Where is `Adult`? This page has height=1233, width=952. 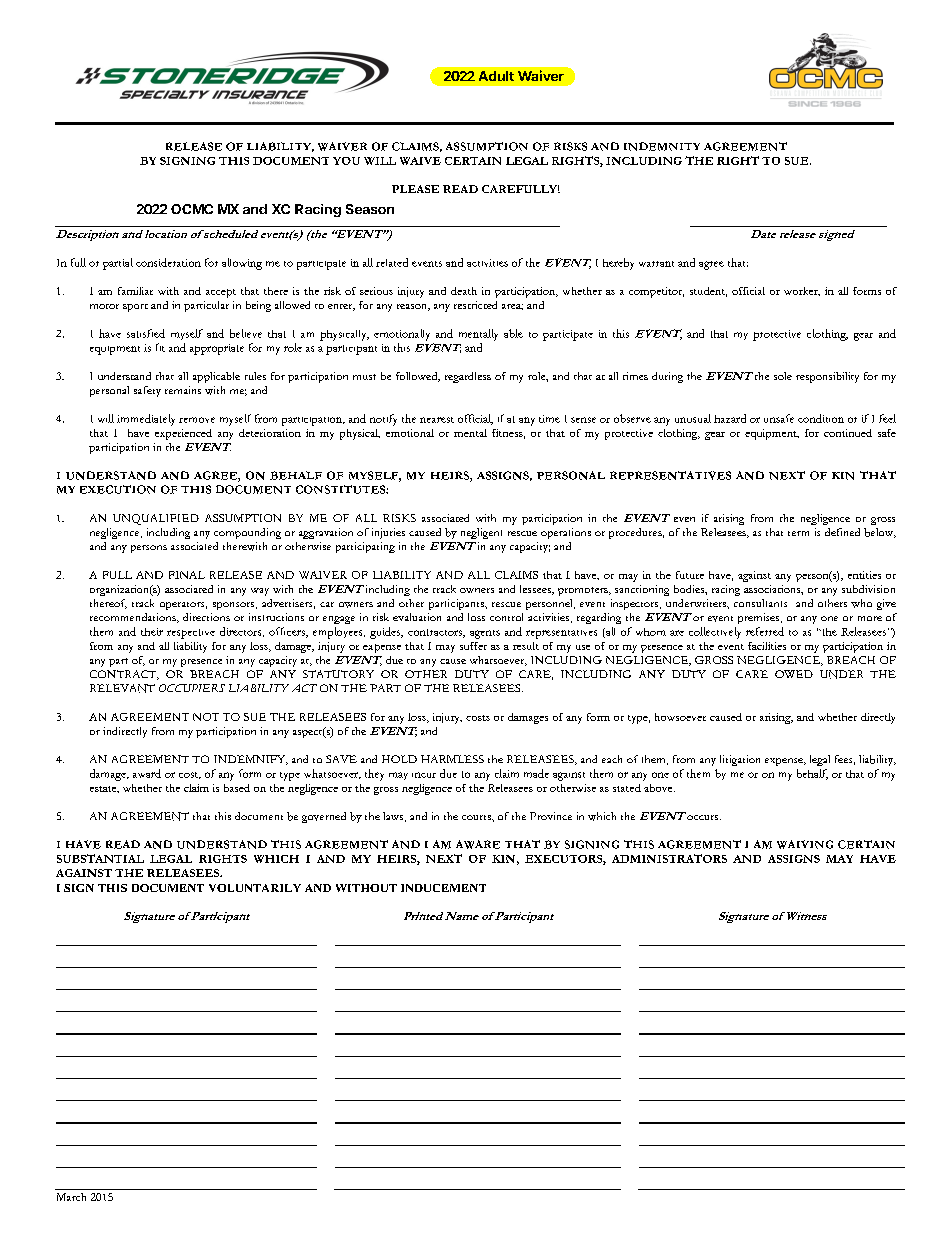 Adult is located at coordinates (496, 76).
